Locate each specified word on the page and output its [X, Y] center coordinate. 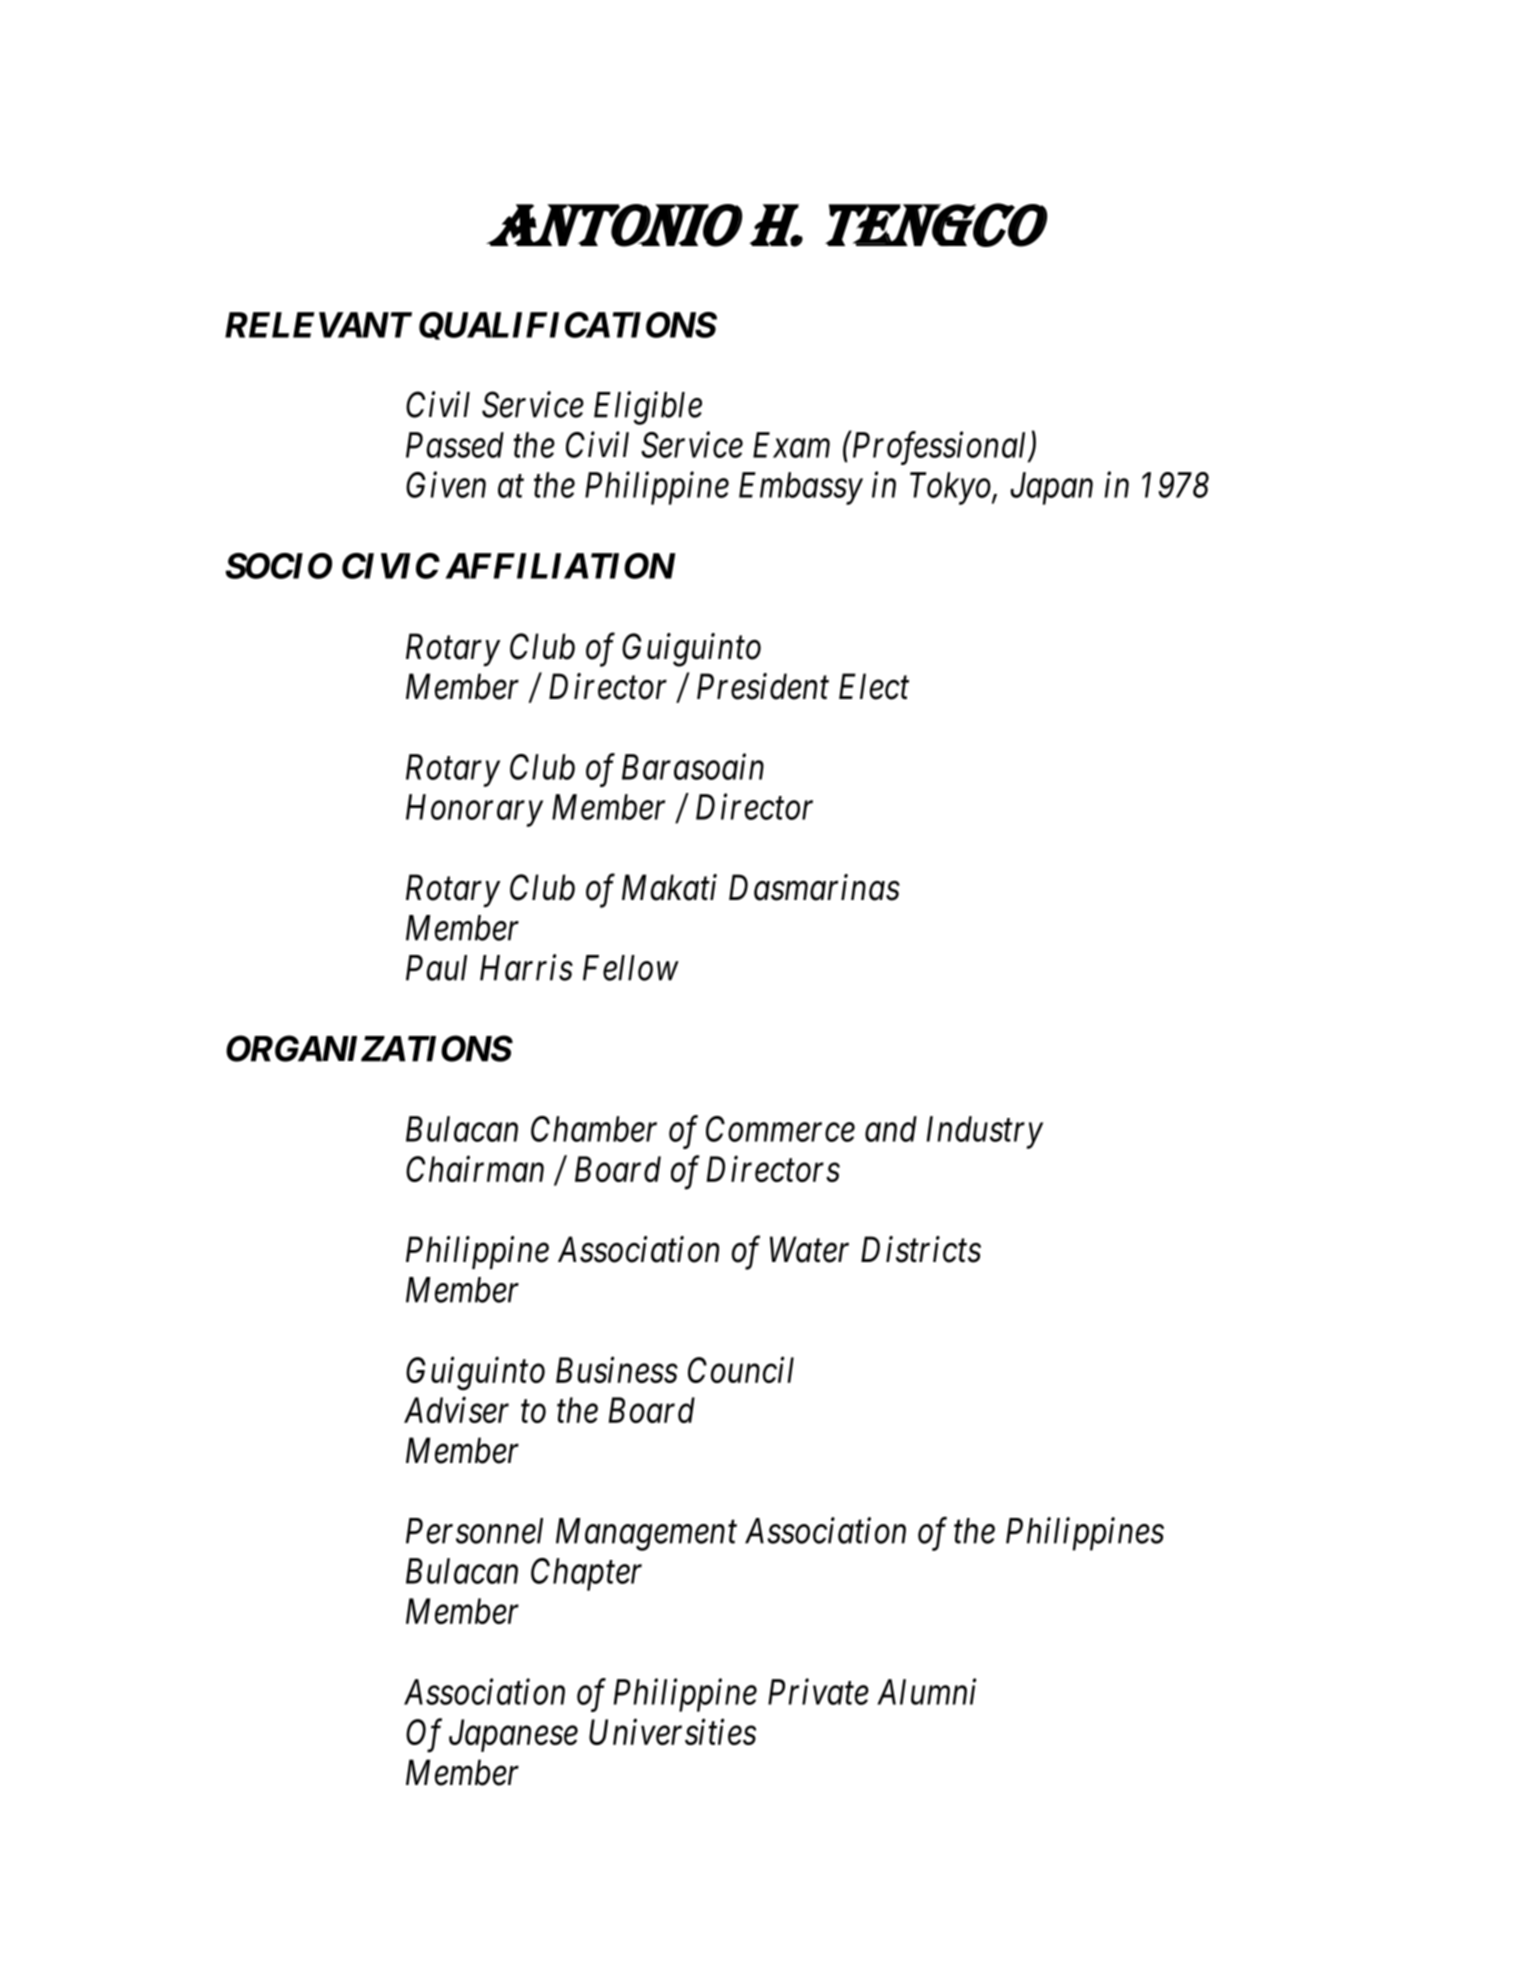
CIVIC [391, 566]
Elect [874, 686]
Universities [672, 1732]
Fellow [631, 968]
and [891, 1129]
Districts [921, 1250]
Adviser [456, 1410]
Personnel [474, 1531]
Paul [436, 968]
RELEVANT [318, 325]
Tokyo [951, 488]
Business [617, 1370]
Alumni [926, 1691]
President [763, 686]
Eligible [648, 408]
